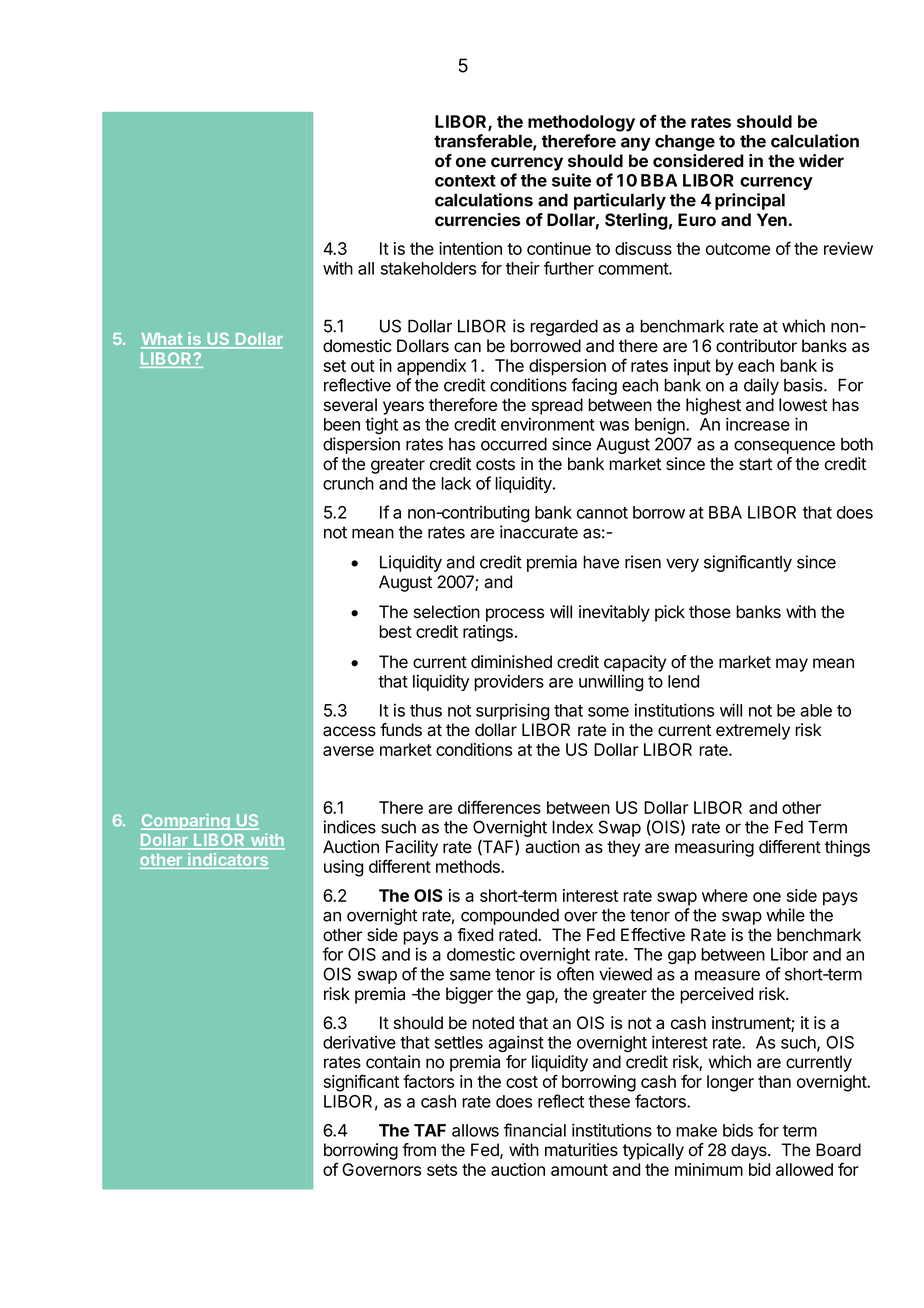 This page has width=924, height=1308. Describe the element at coordinates (395, 631) in the page. I see `best` at that location.
